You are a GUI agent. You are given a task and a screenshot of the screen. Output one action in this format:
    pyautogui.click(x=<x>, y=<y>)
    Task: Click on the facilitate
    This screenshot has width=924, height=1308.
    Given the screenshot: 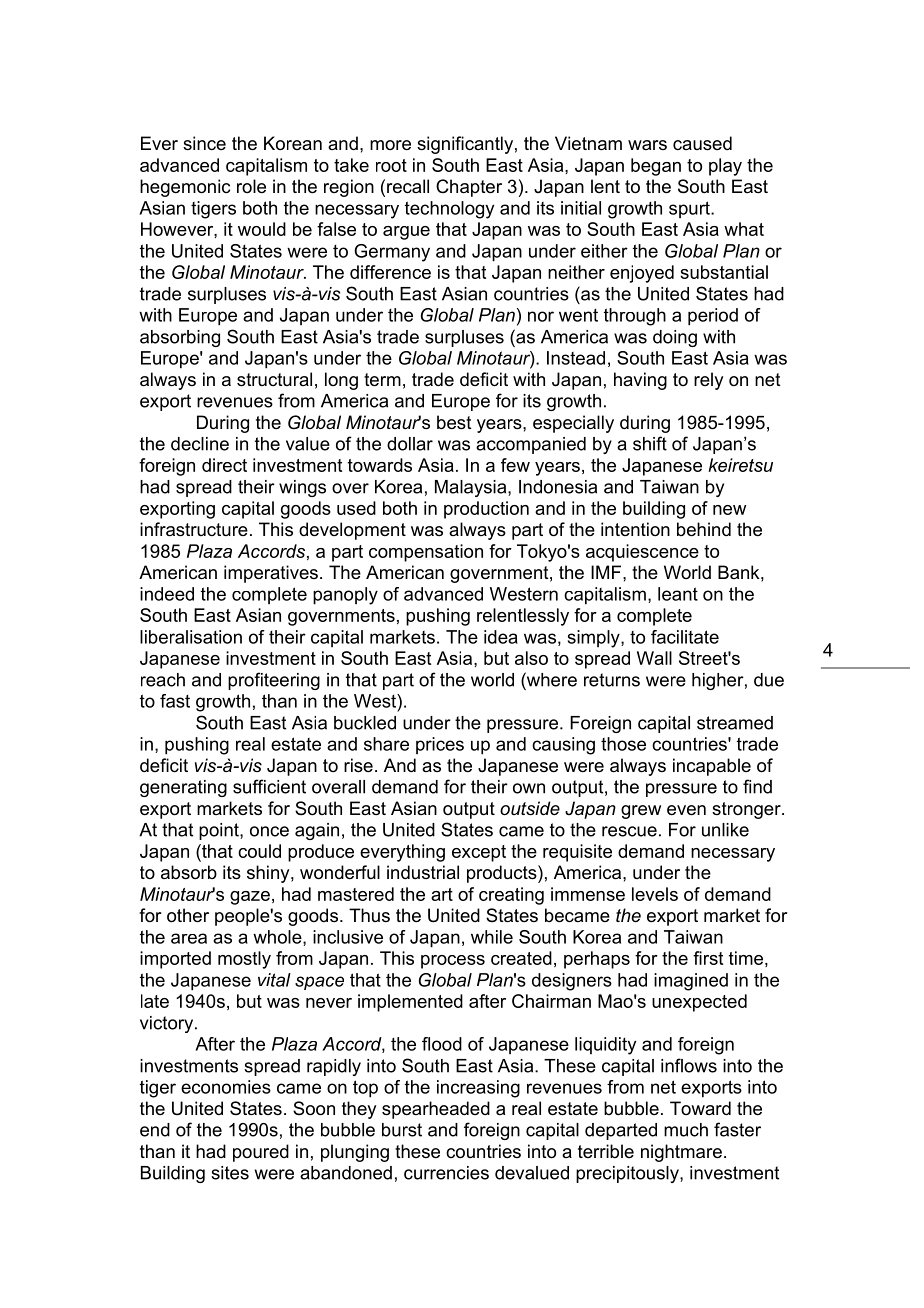 What is the action you would take?
    pyautogui.click(x=685, y=637)
